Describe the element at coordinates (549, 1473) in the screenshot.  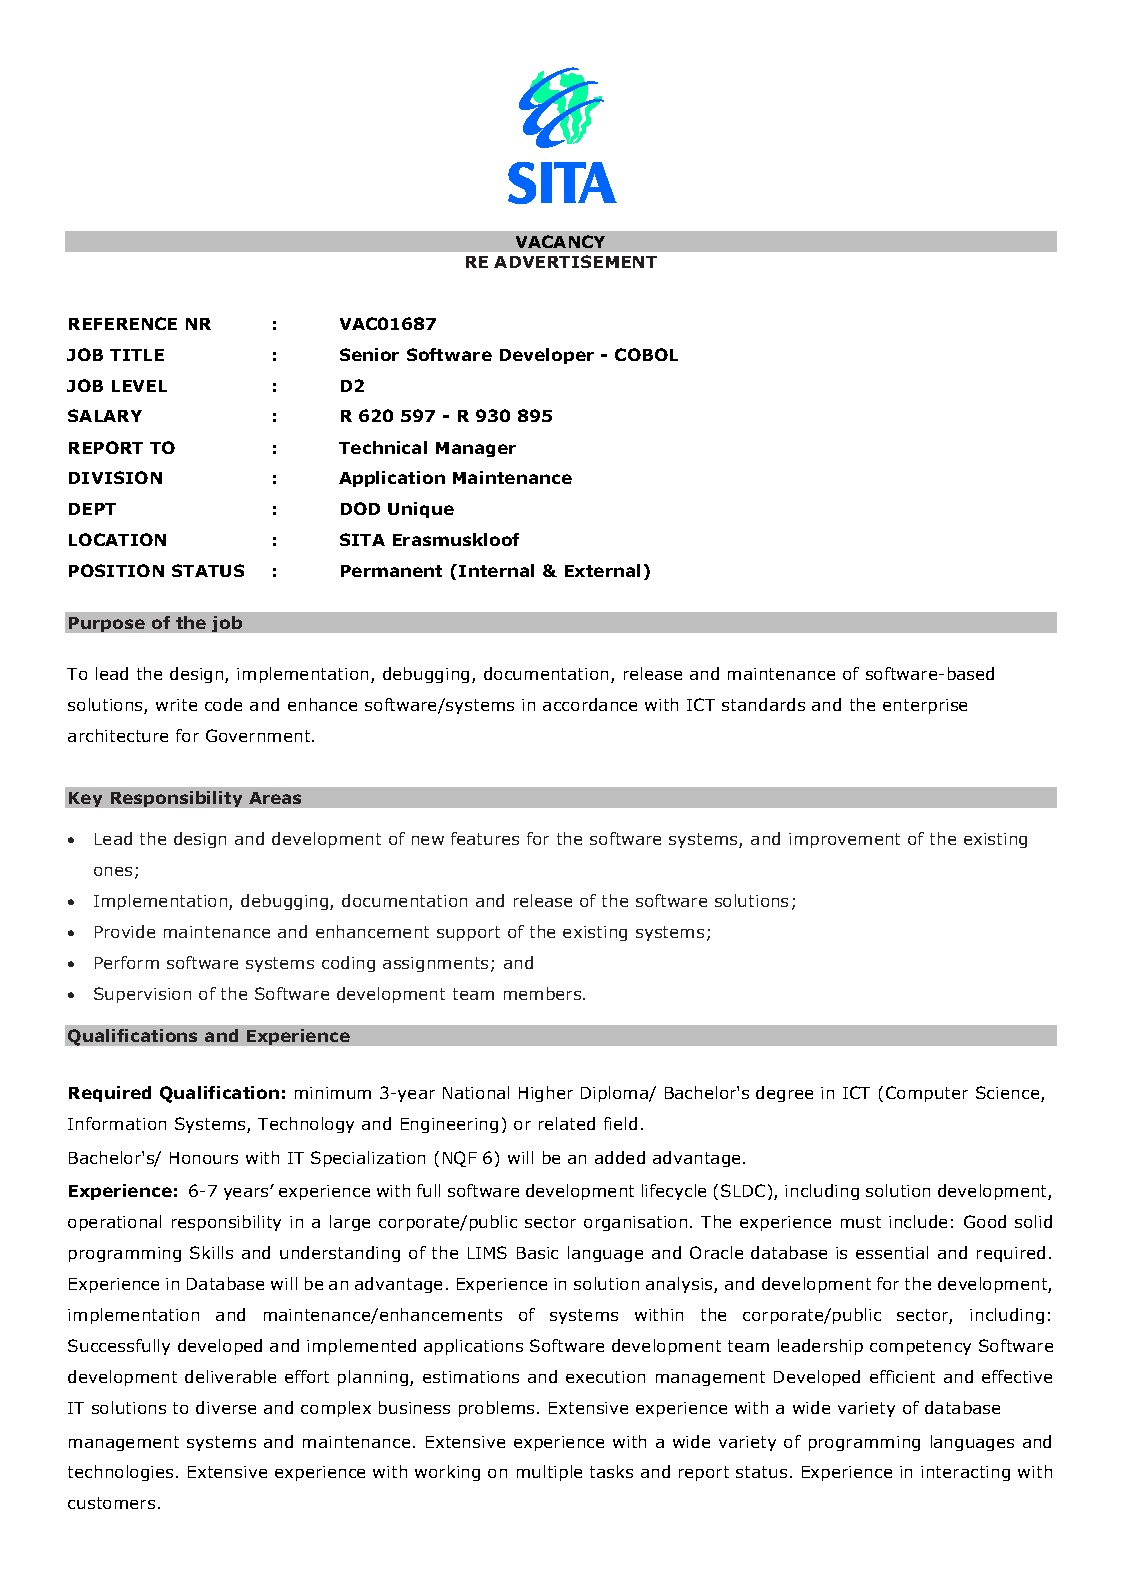
I see `multiple` at that location.
